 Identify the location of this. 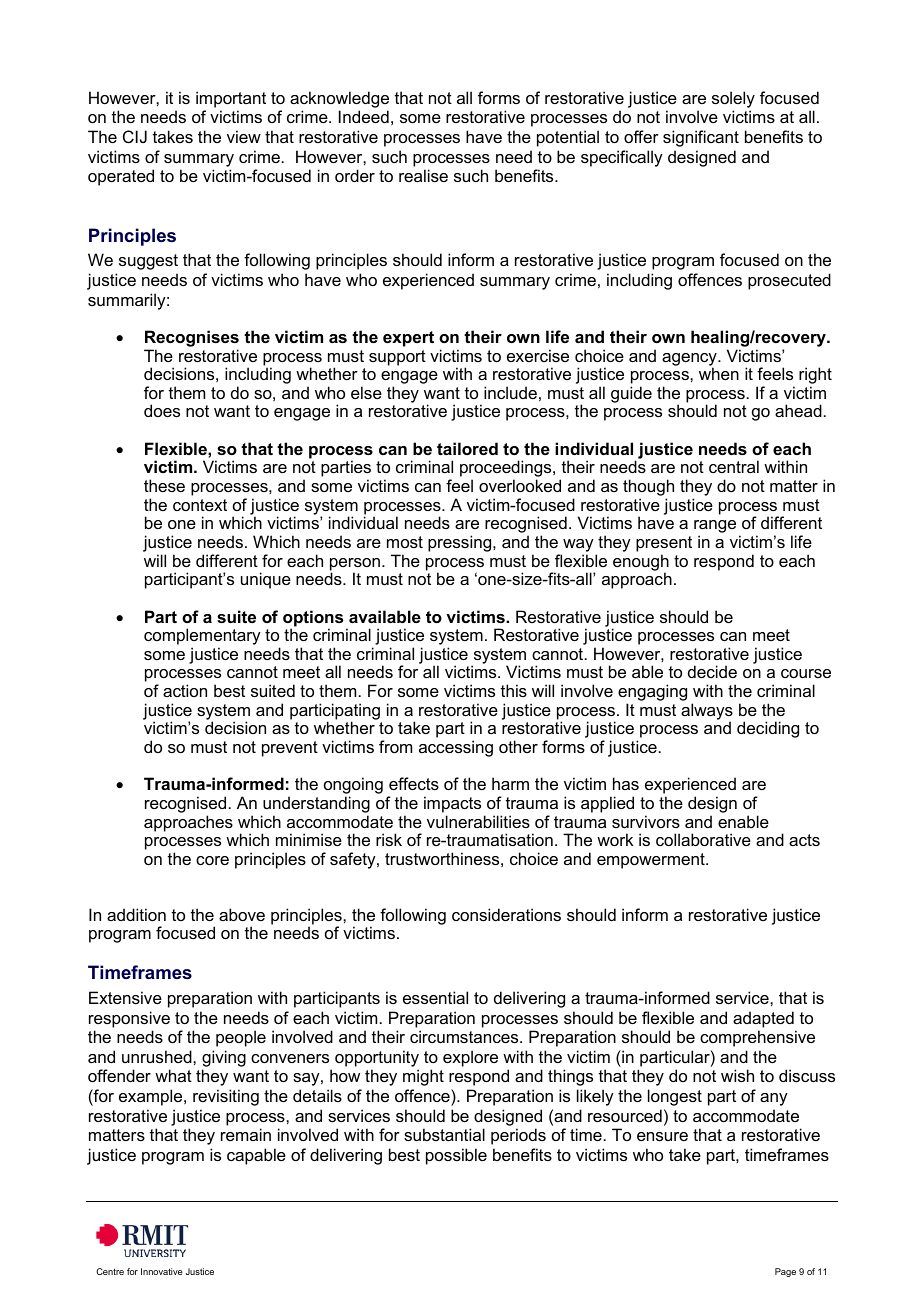
(514, 690).
